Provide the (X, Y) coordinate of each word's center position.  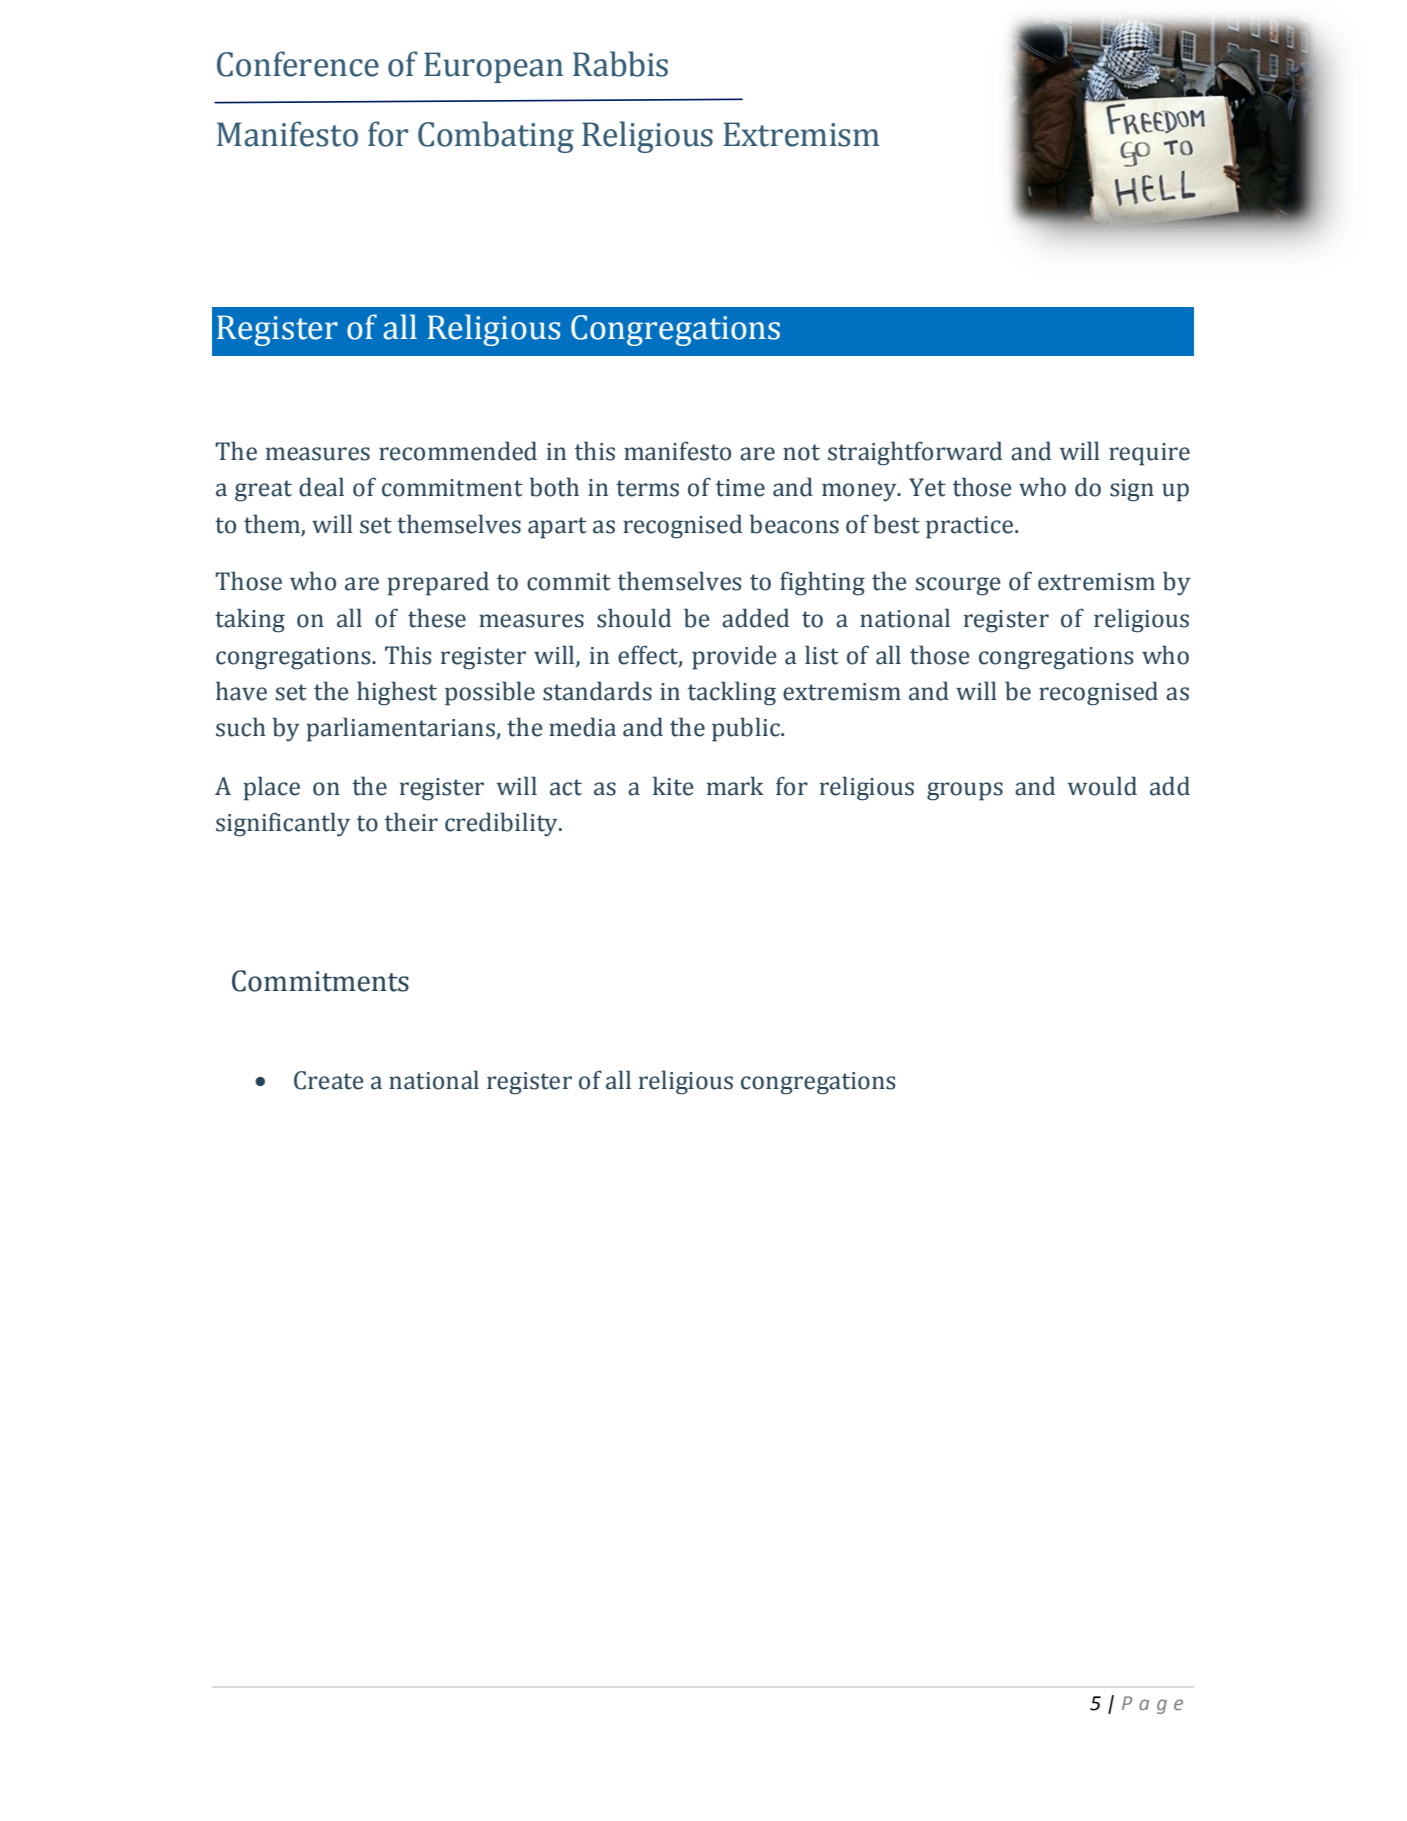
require (1149, 454)
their (411, 822)
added (755, 618)
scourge (958, 586)
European (493, 67)
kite (673, 786)
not (801, 452)
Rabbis (620, 64)
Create (329, 1080)
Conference (298, 64)
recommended (458, 451)
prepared (438, 583)
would (1102, 786)
